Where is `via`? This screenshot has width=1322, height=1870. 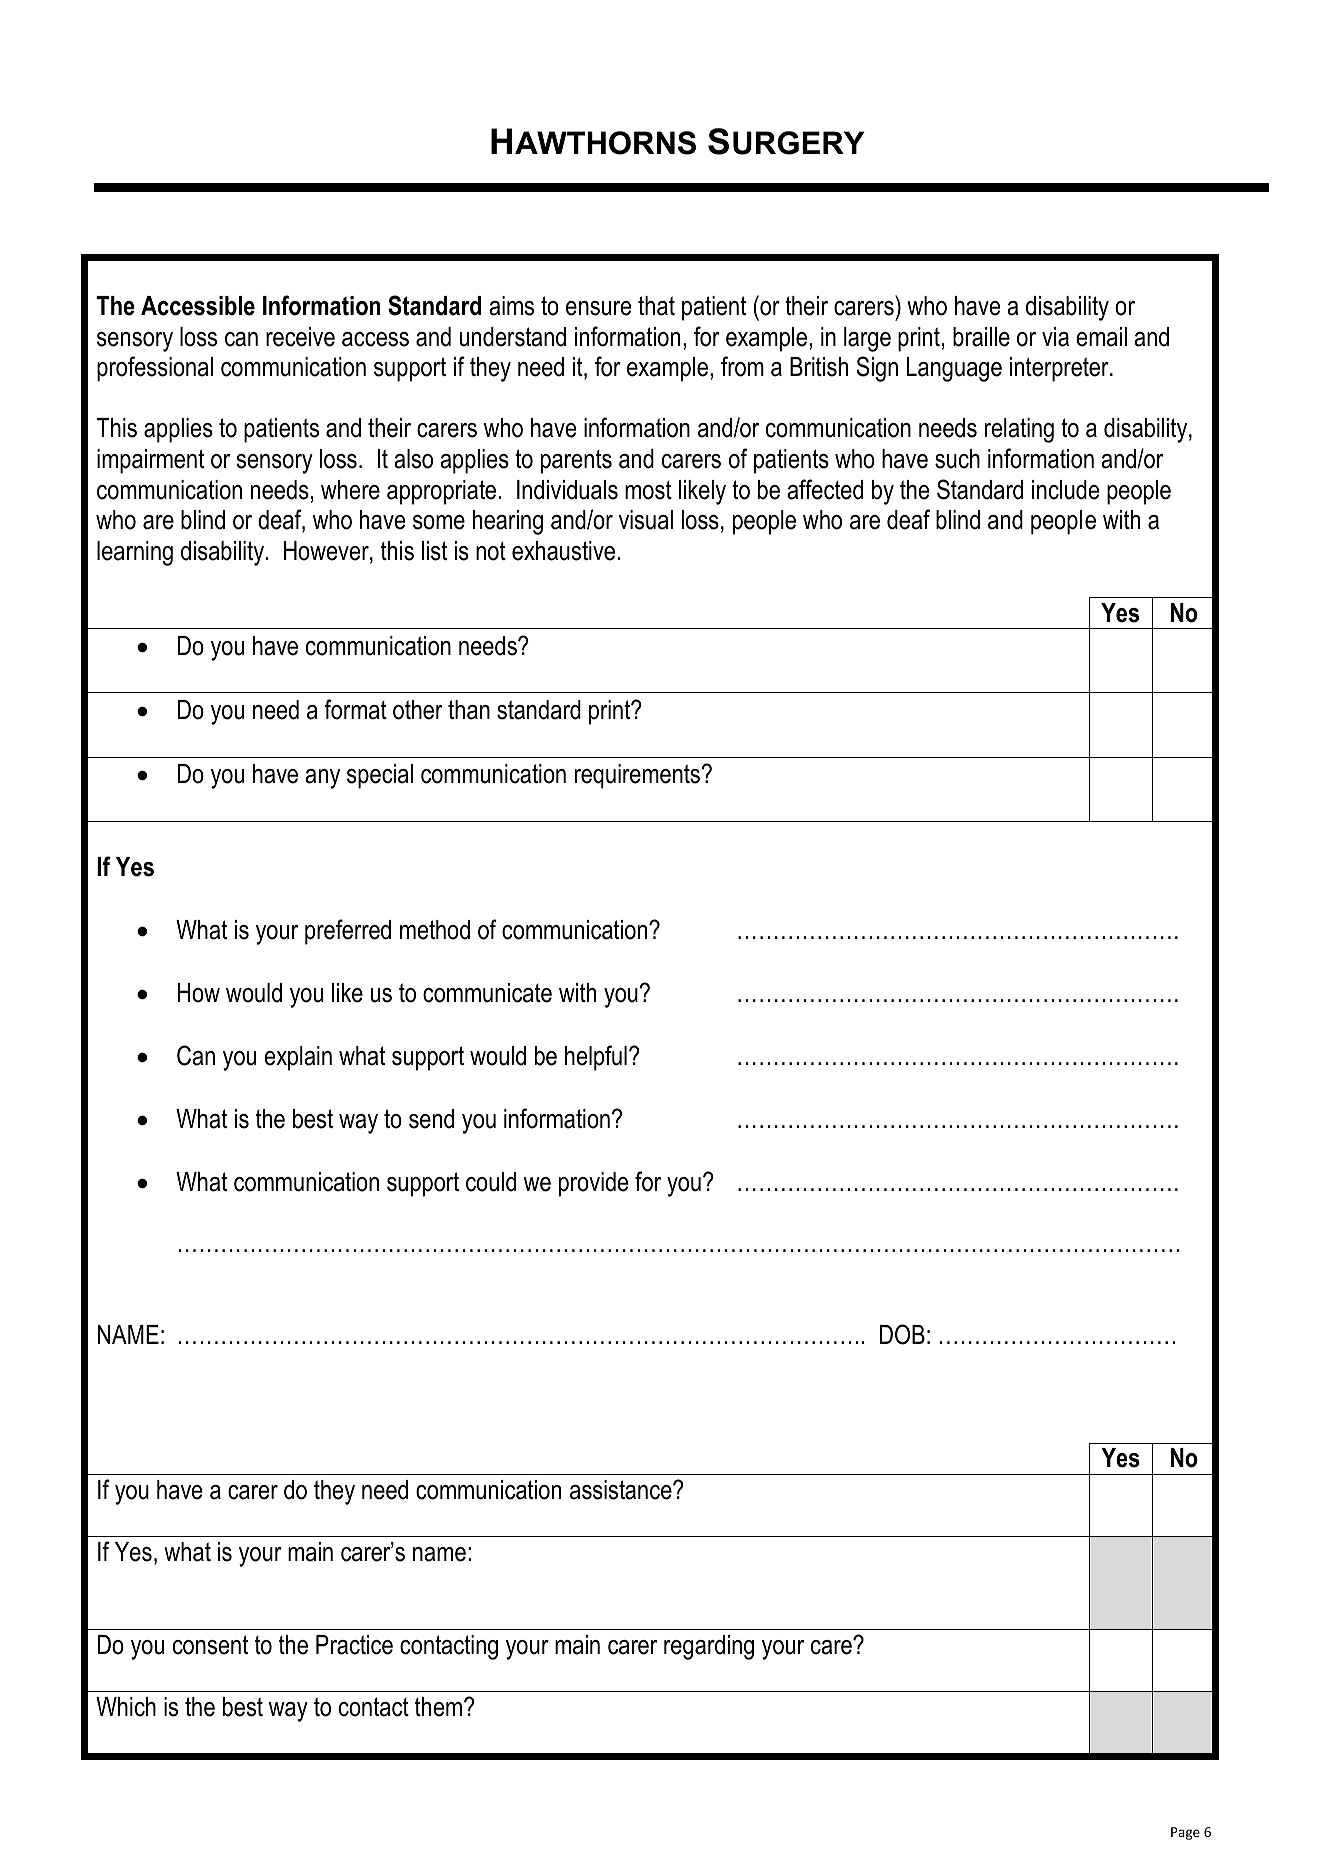
via is located at coordinates (1055, 337).
